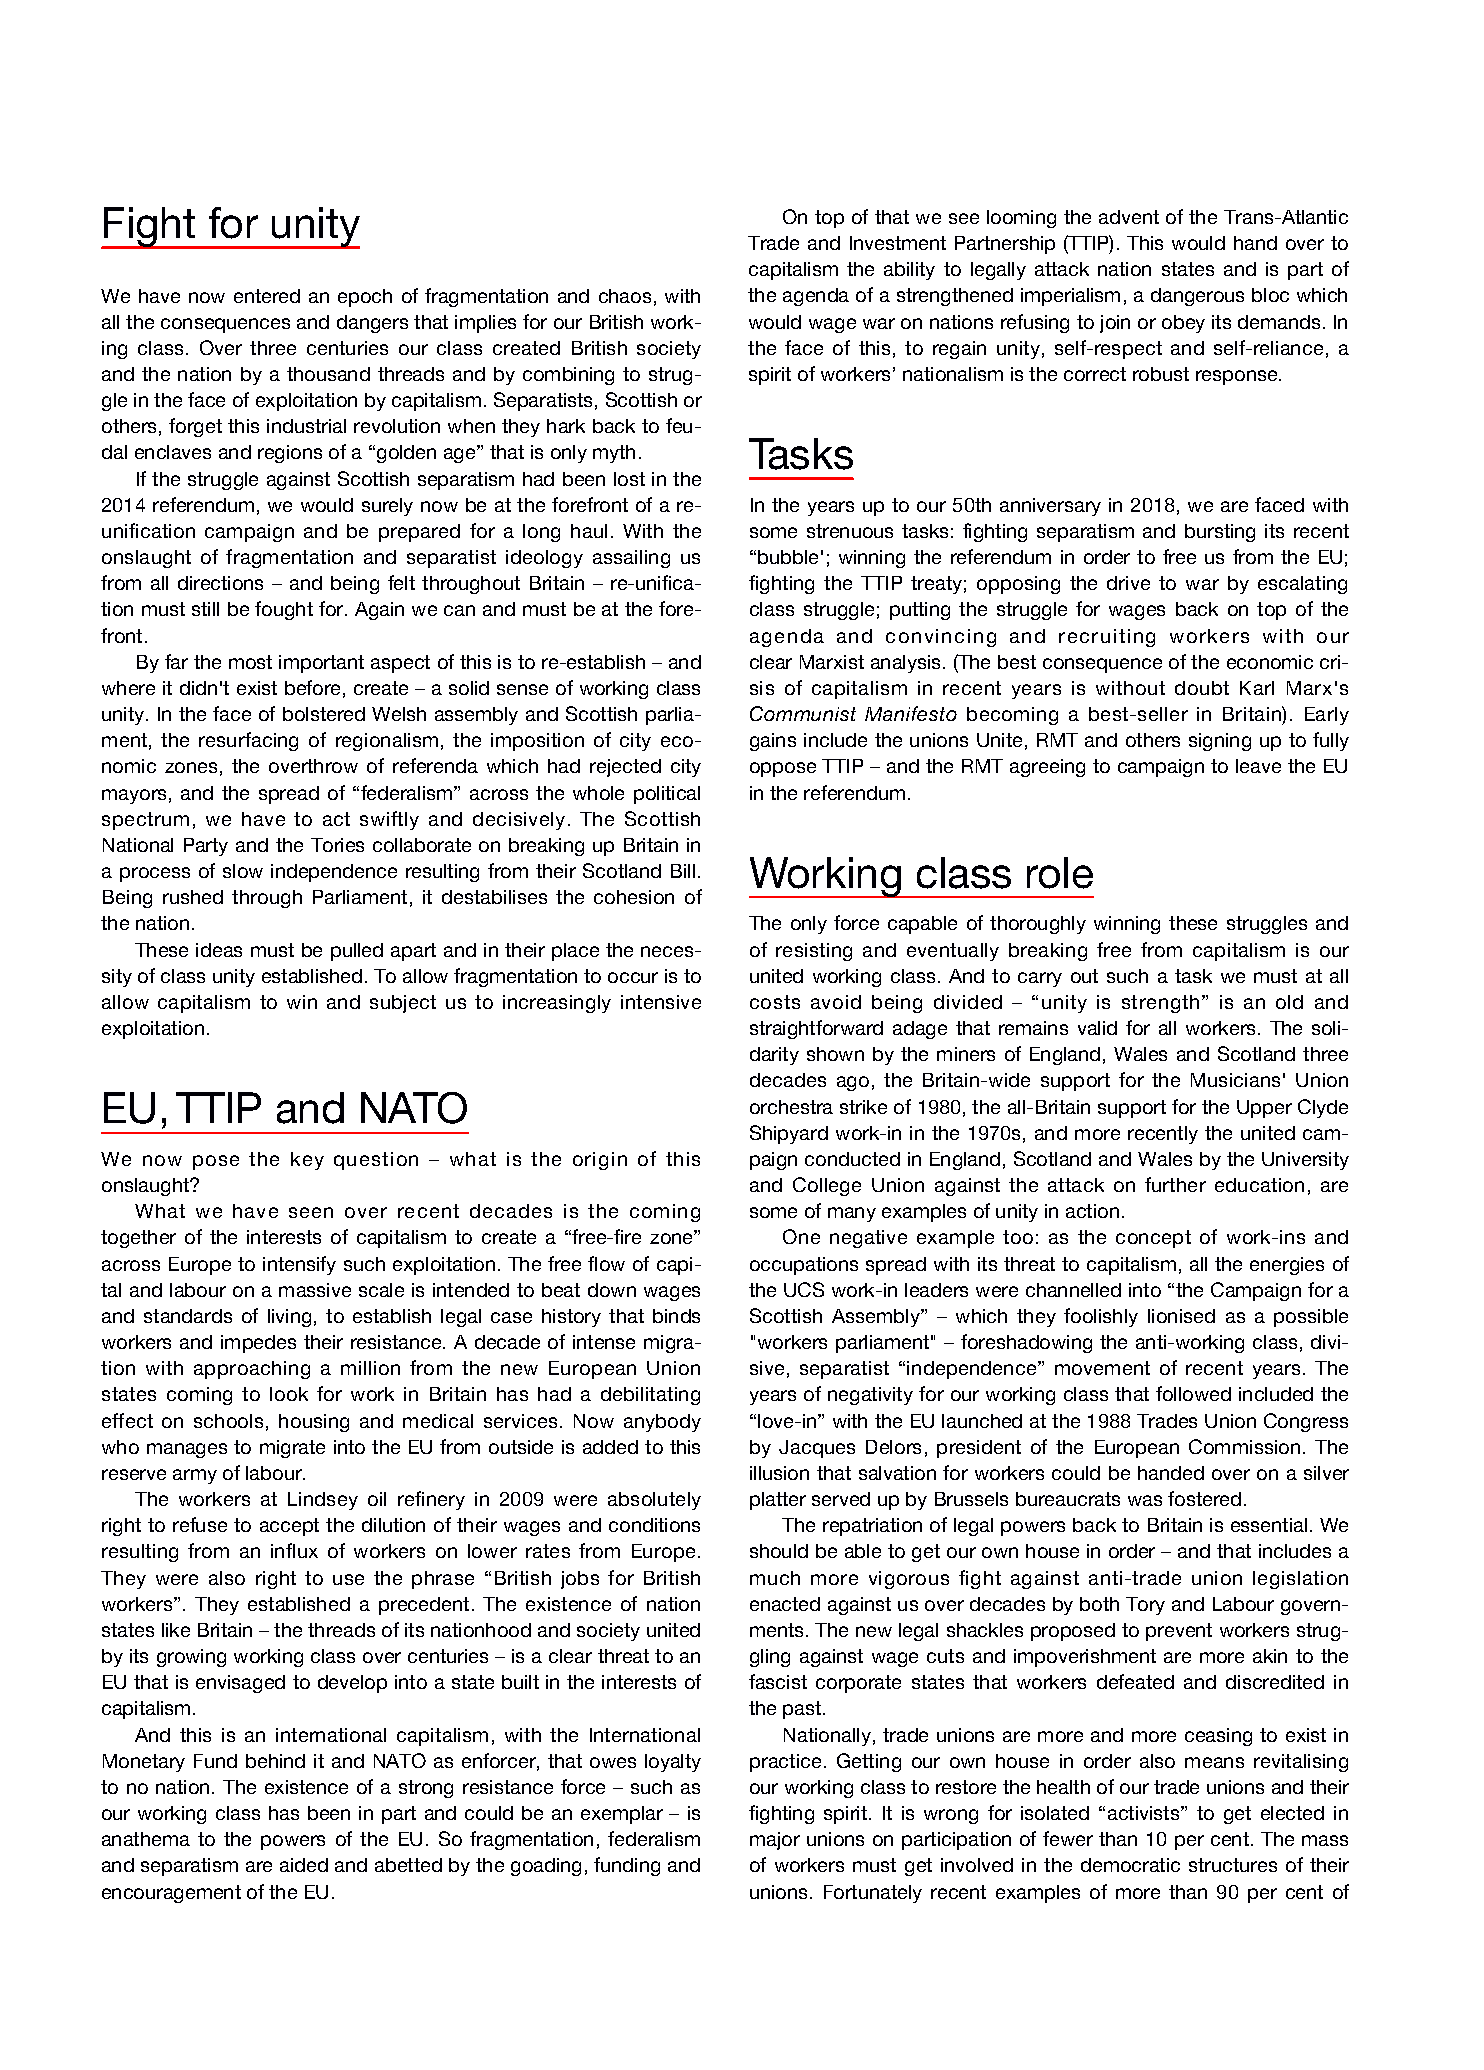 Image resolution: width=1484 pixels, height=2070 pixels. I want to click on illusion, so click(779, 1473).
